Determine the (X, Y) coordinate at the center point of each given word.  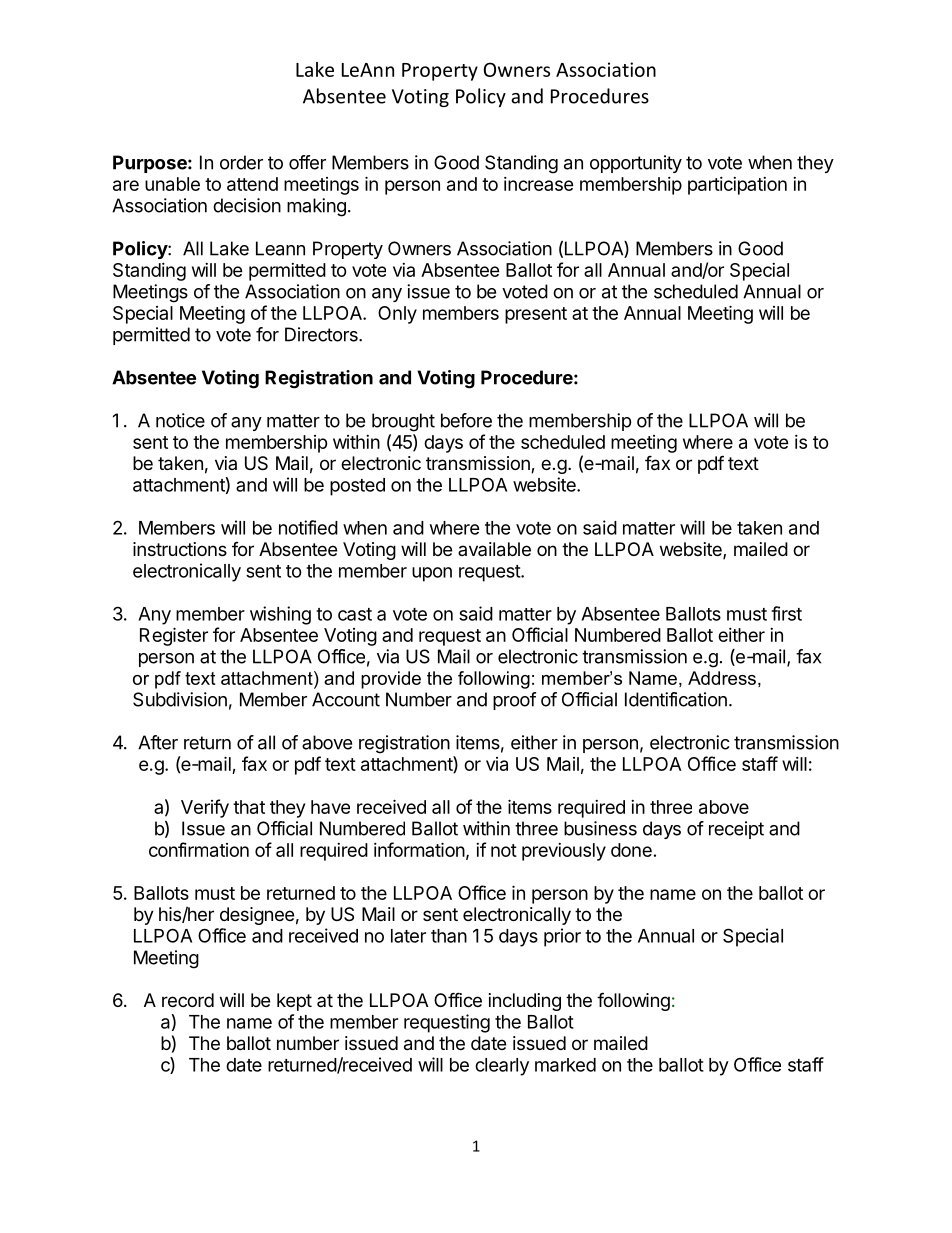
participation (737, 186)
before (466, 420)
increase (539, 184)
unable (172, 184)
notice (180, 420)
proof (515, 701)
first (786, 613)
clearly (502, 1067)
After (158, 742)
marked (565, 1065)
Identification (676, 699)
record (188, 1000)
